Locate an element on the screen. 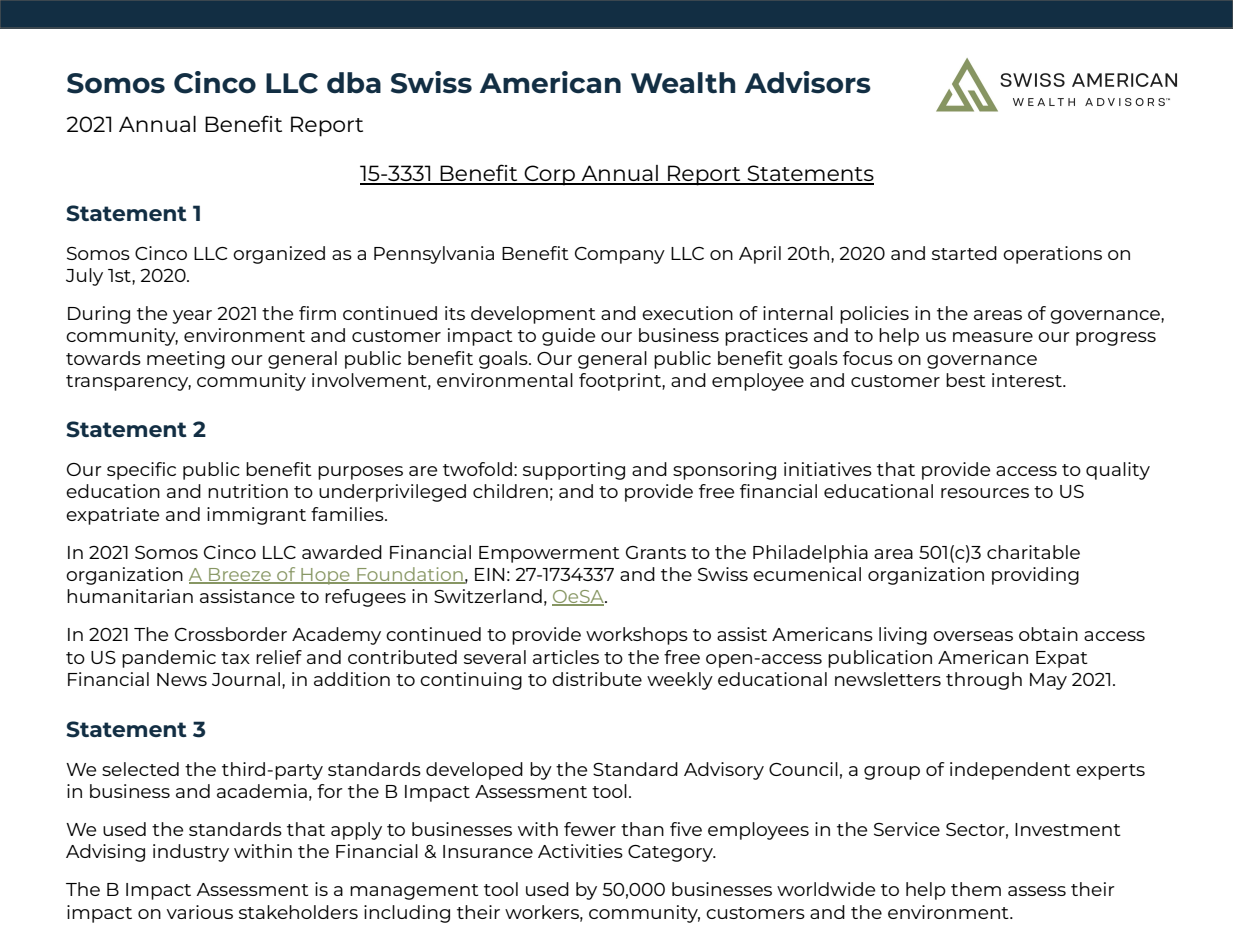 This screenshot has width=1233, height=952. Empowerment is located at coordinates (549, 554).
